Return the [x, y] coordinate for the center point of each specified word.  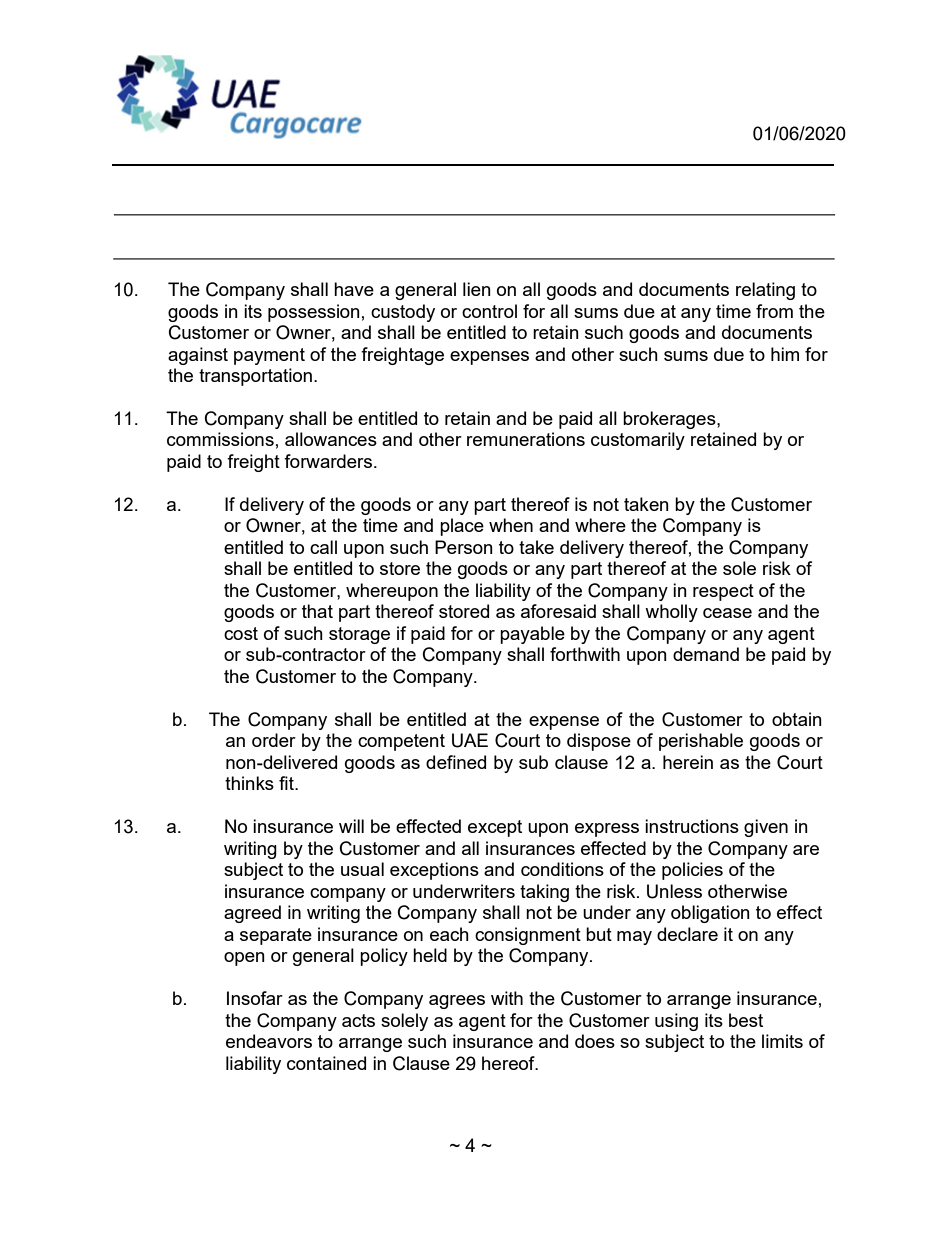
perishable [701, 742]
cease [727, 613]
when [511, 525]
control [489, 311]
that [317, 611]
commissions [220, 439]
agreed [252, 914]
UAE [470, 740]
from [774, 311]
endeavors [269, 1041]
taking [544, 893]
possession [314, 313]
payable [532, 635]
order [274, 740]
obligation [710, 914]
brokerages [670, 420]
